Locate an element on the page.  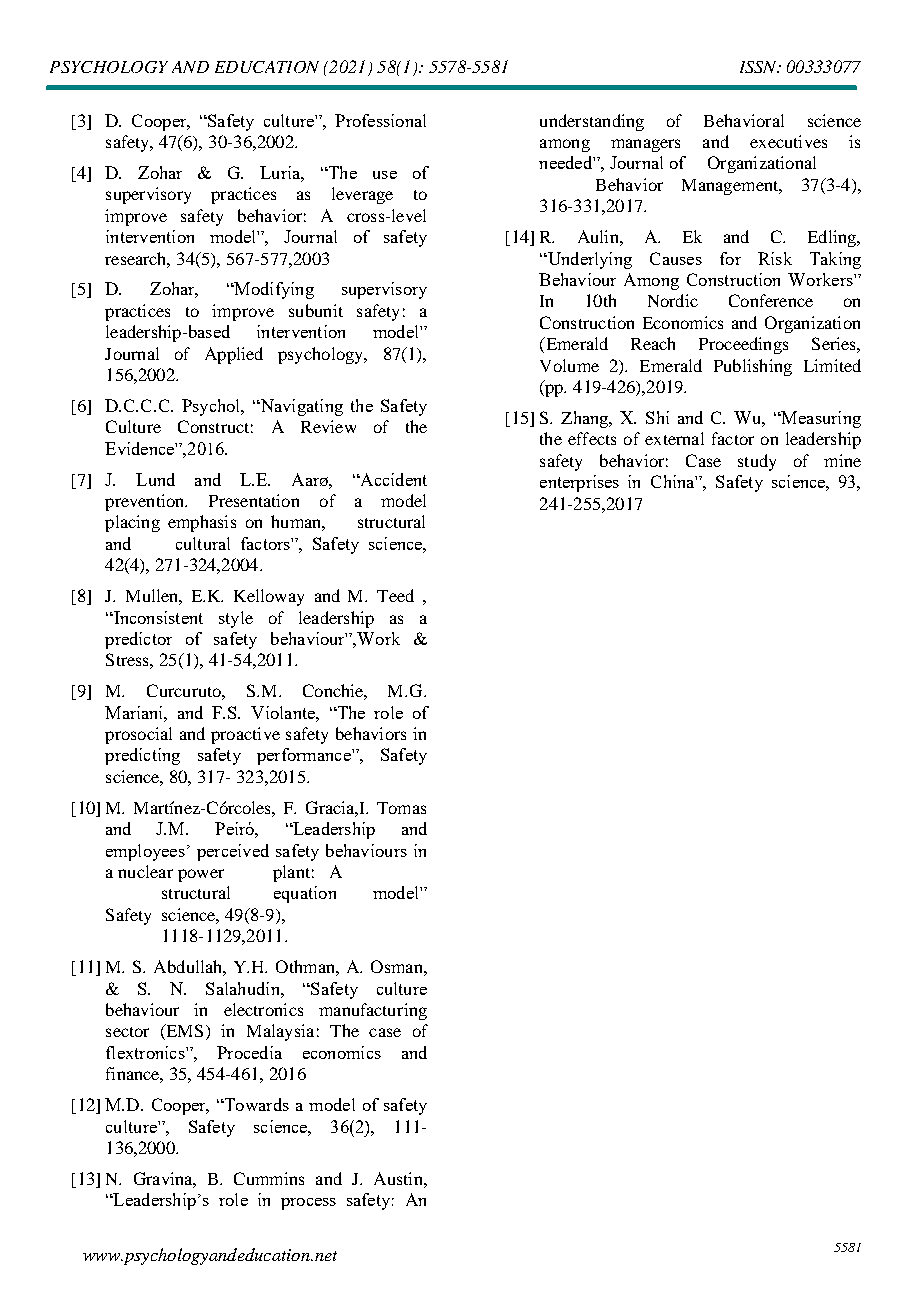
mine is located at coordinates (842, 460).
